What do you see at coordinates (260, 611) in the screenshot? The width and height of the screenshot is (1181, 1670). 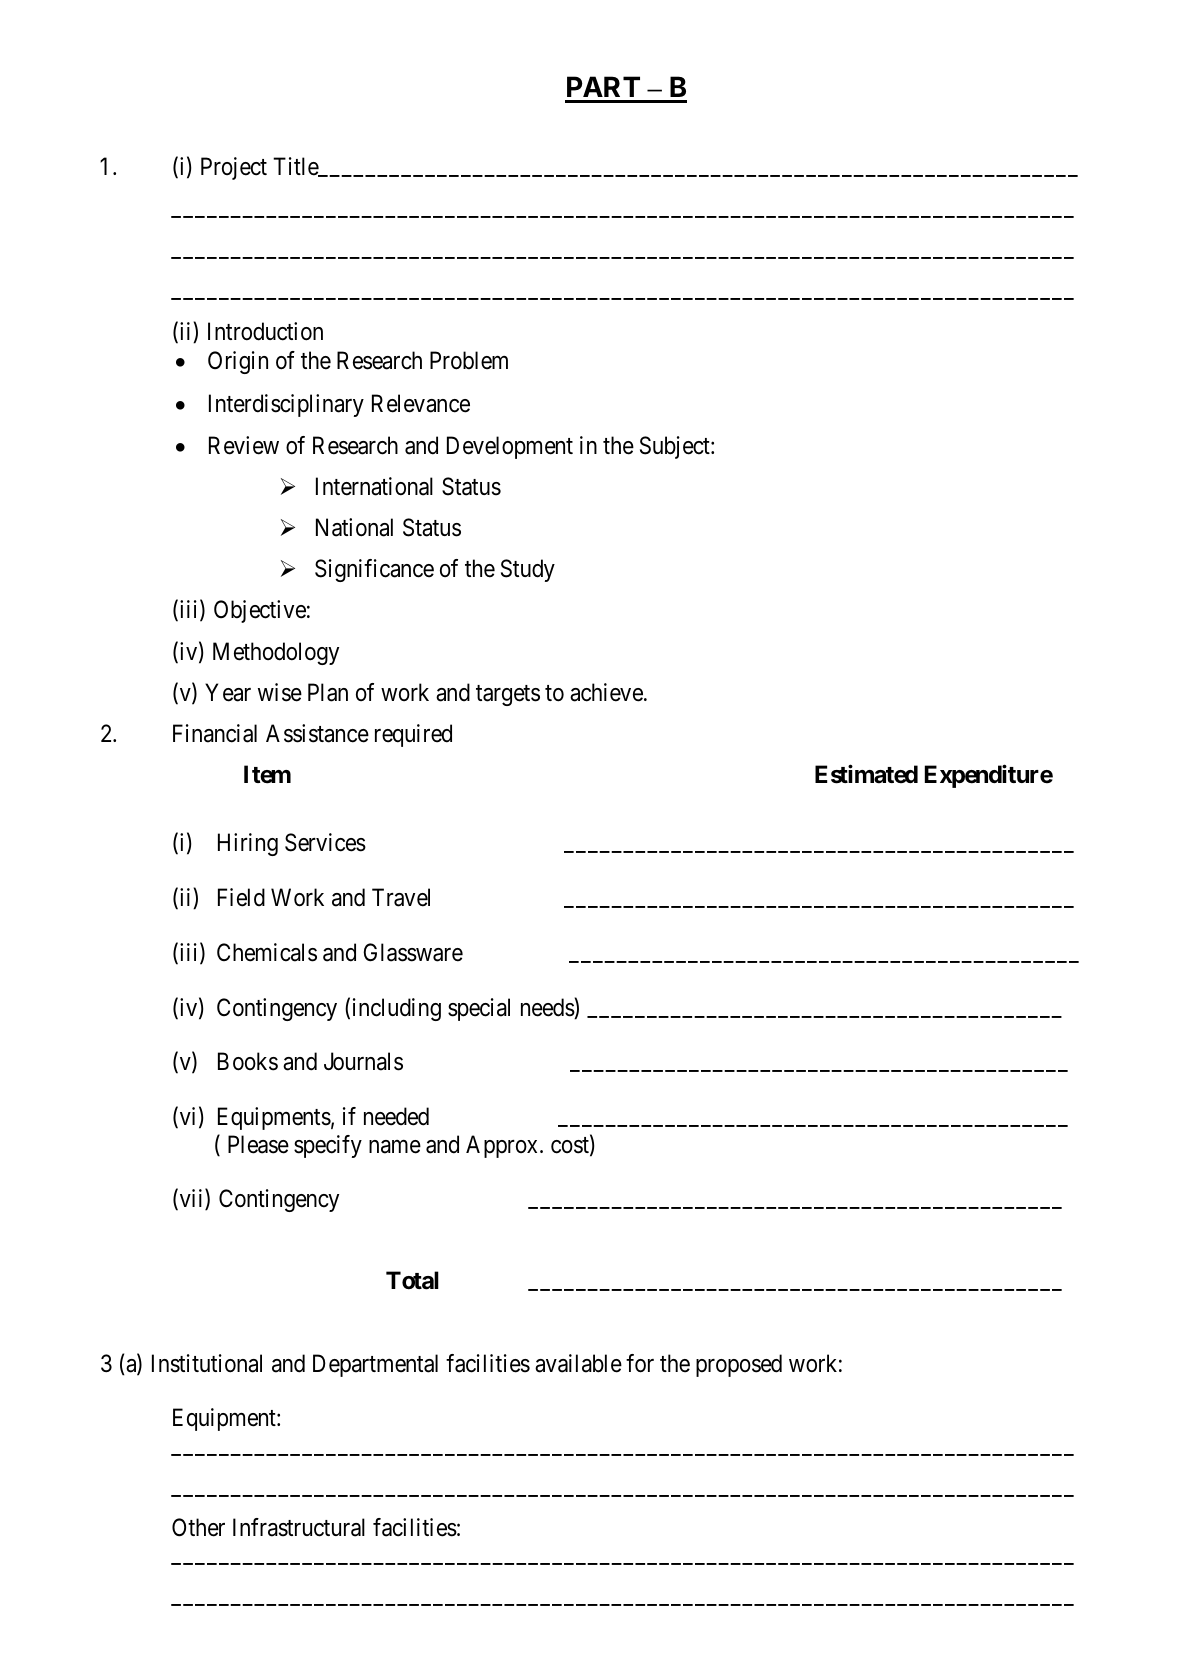 I see `Objective` at bounding box center [260, 611].
